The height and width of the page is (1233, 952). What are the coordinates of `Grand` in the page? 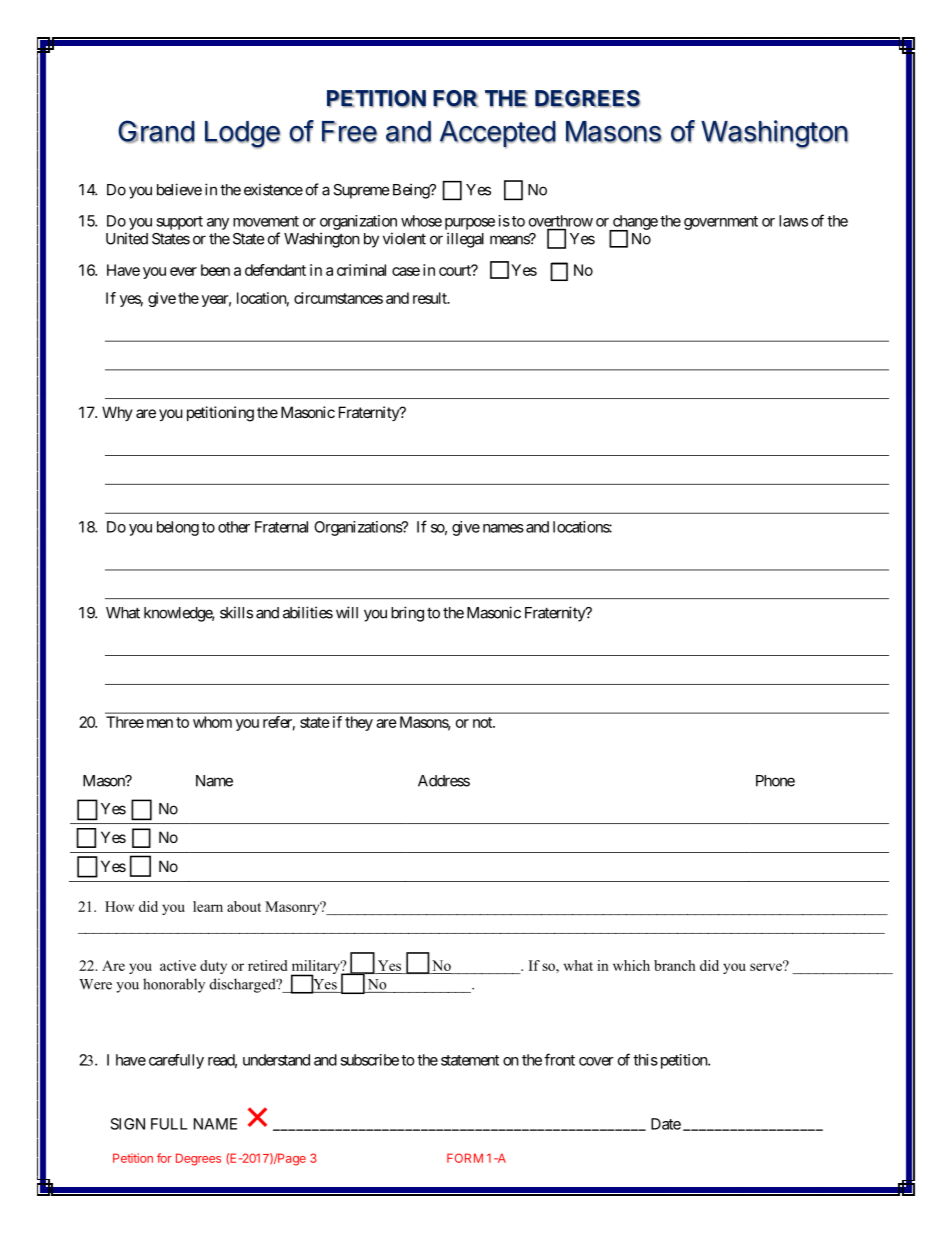 It's located at (156, 131).
